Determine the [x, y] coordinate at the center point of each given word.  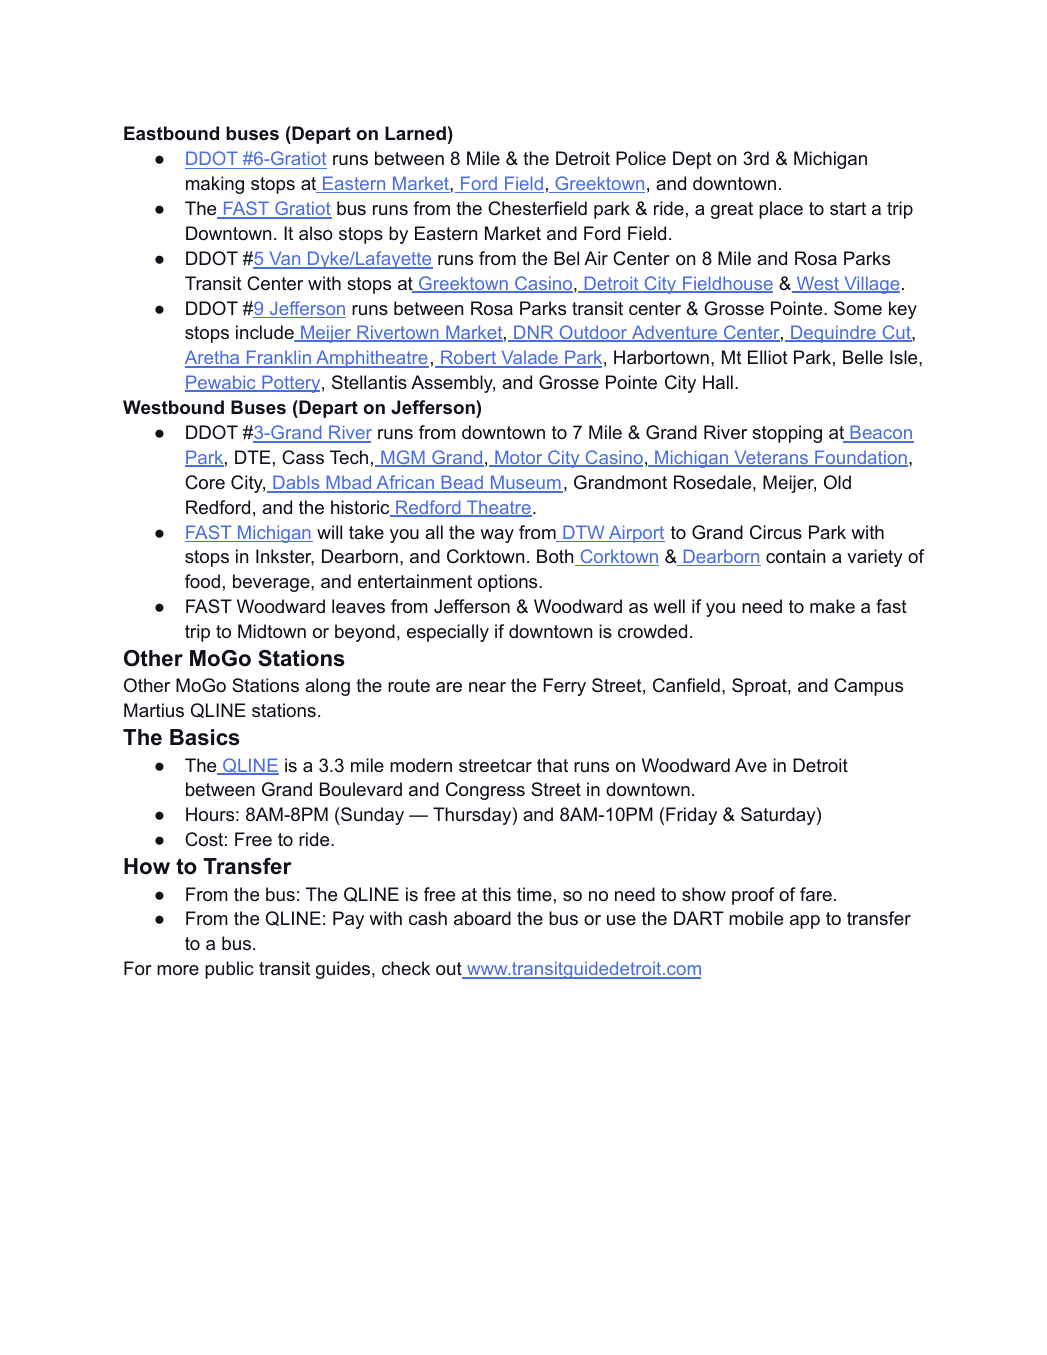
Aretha [213, 358]
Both [556, 557]
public [229, 970]
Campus [868, 687]
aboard [482, 918]
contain [795, 556]
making [215, 185]
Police [641, 158]
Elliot [768, 357]
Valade [529, 358]
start [848, 208]
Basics [205, 737]
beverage [272, 583]
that [552, 765]
